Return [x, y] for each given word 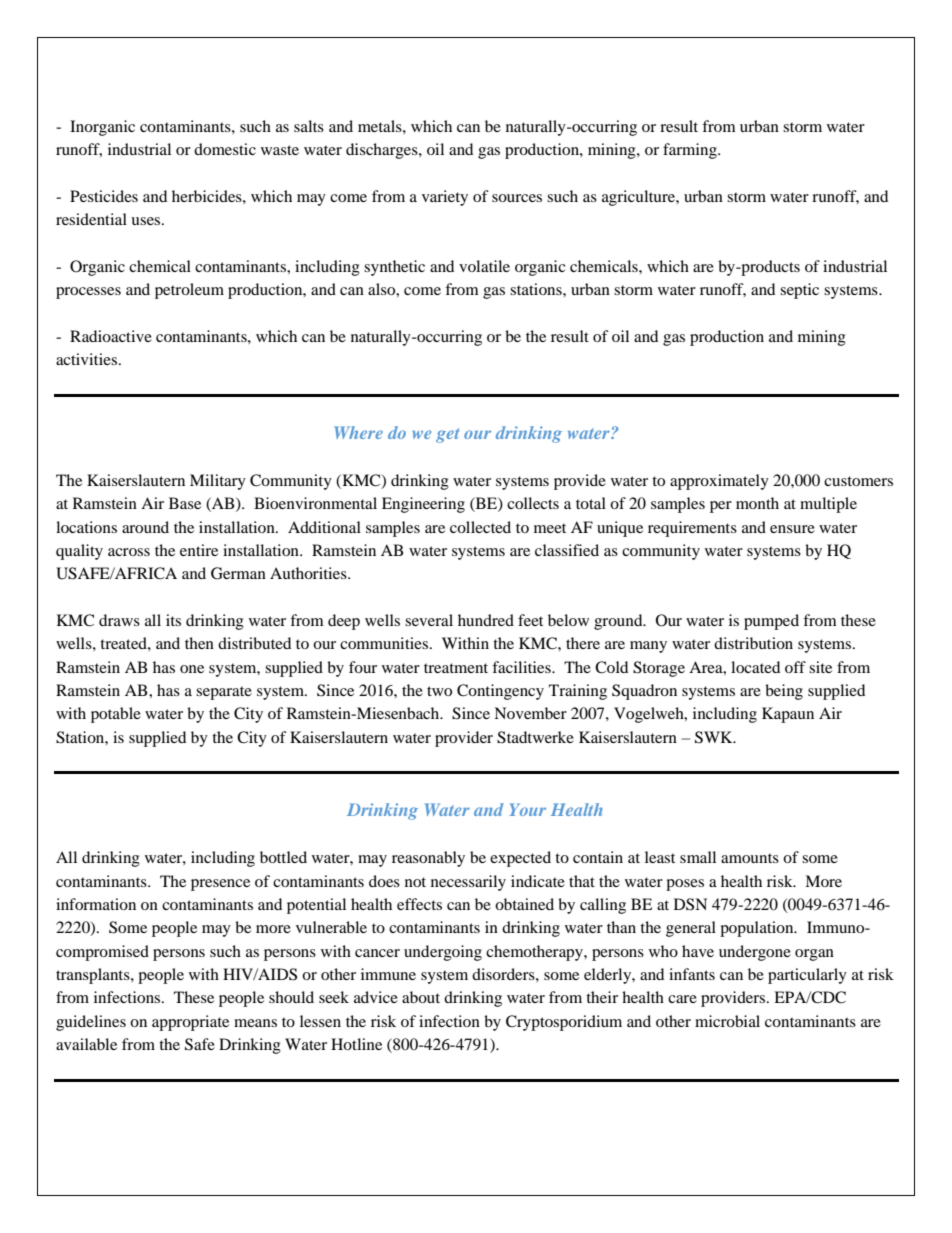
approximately [719, 482]
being [784, 692]
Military [218, 482]
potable [116, 715]
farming [691, 151]
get [447, 435]
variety [445, 198]
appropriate [190, 1023]
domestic [225, 149]
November [530, 713]
